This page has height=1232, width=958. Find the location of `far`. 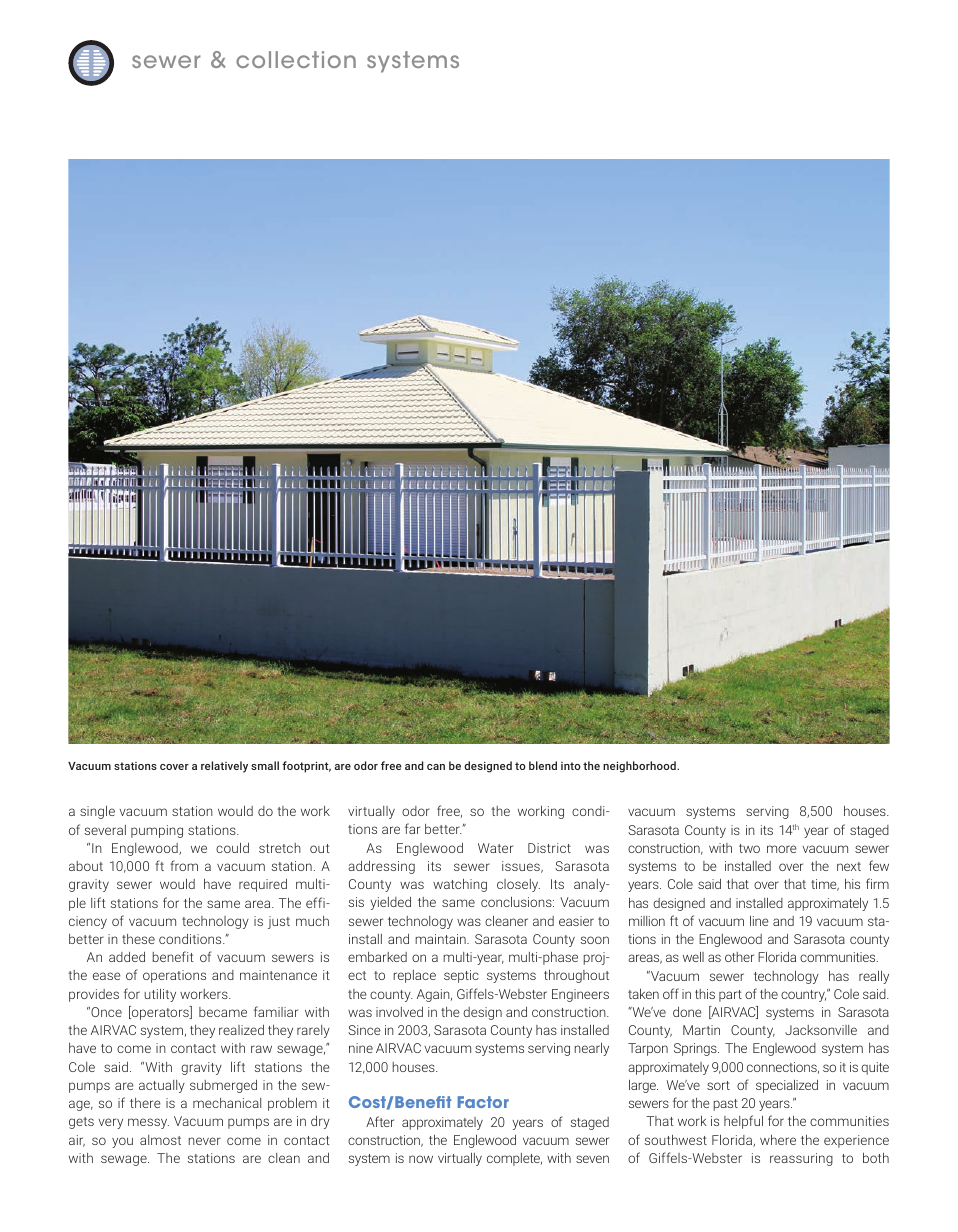

far is located at coordinates (412, 828).
